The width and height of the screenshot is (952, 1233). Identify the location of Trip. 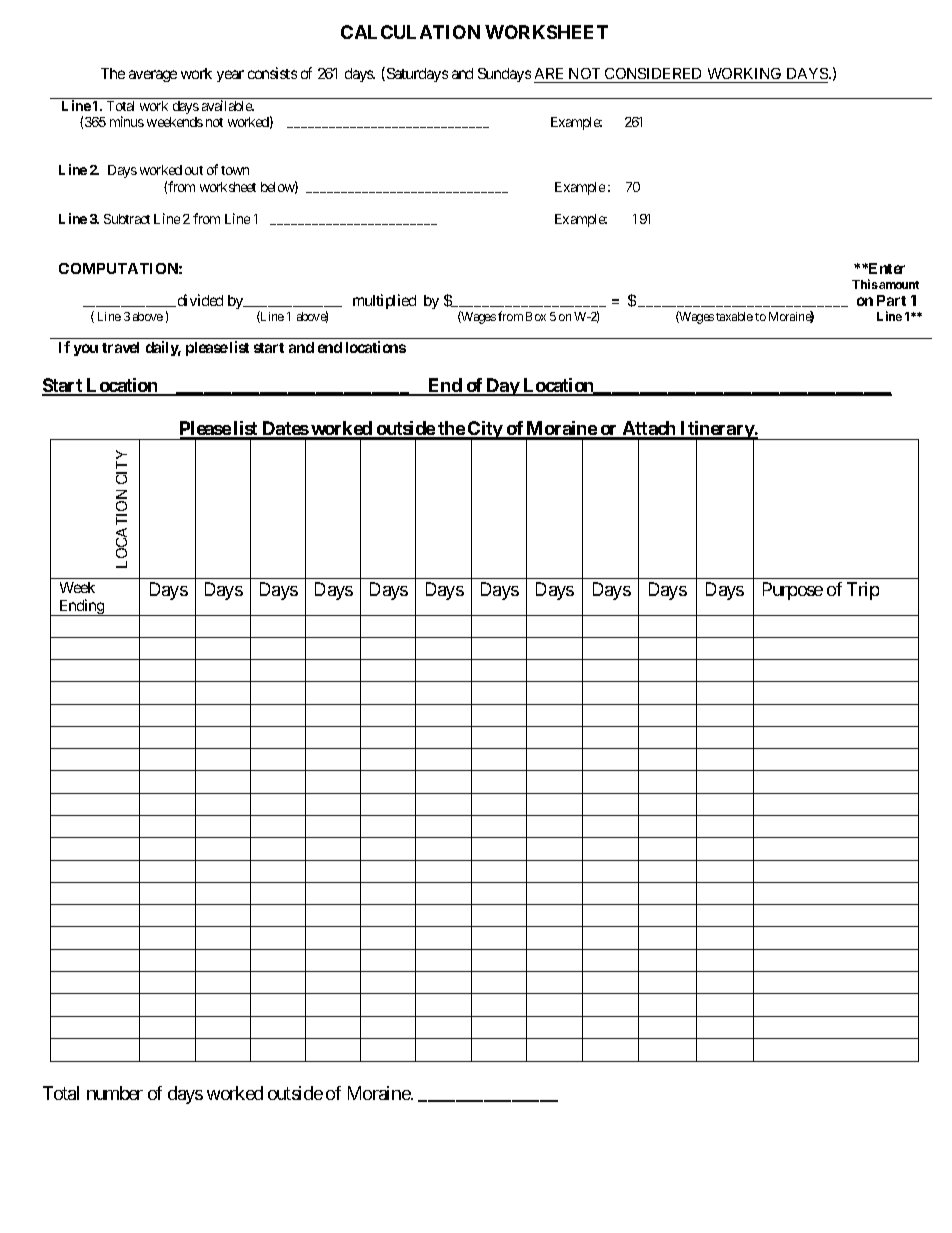
(863, 591).
